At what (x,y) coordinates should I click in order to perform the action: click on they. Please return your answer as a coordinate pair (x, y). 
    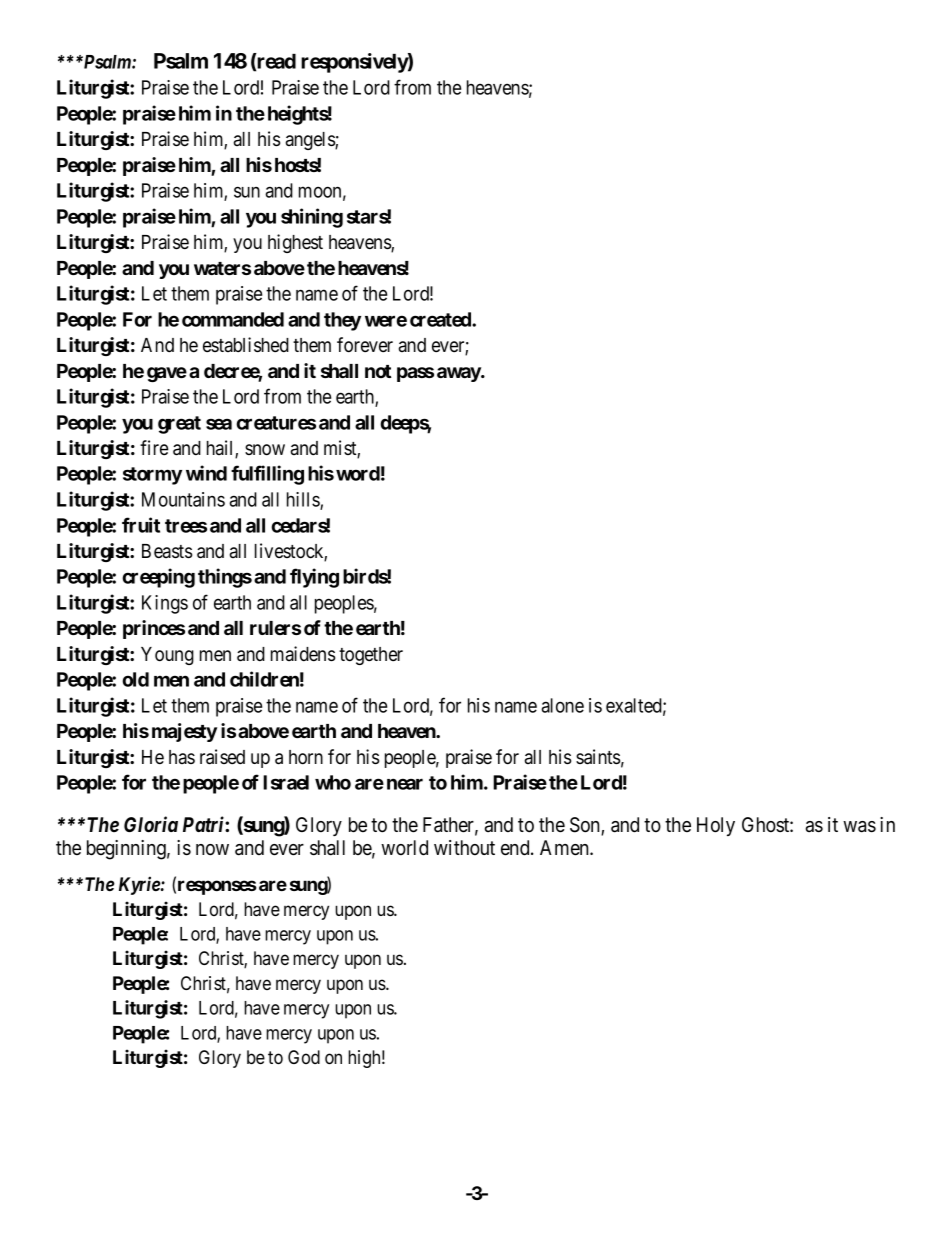
    Looking at the image, I should click on (342, 321).
